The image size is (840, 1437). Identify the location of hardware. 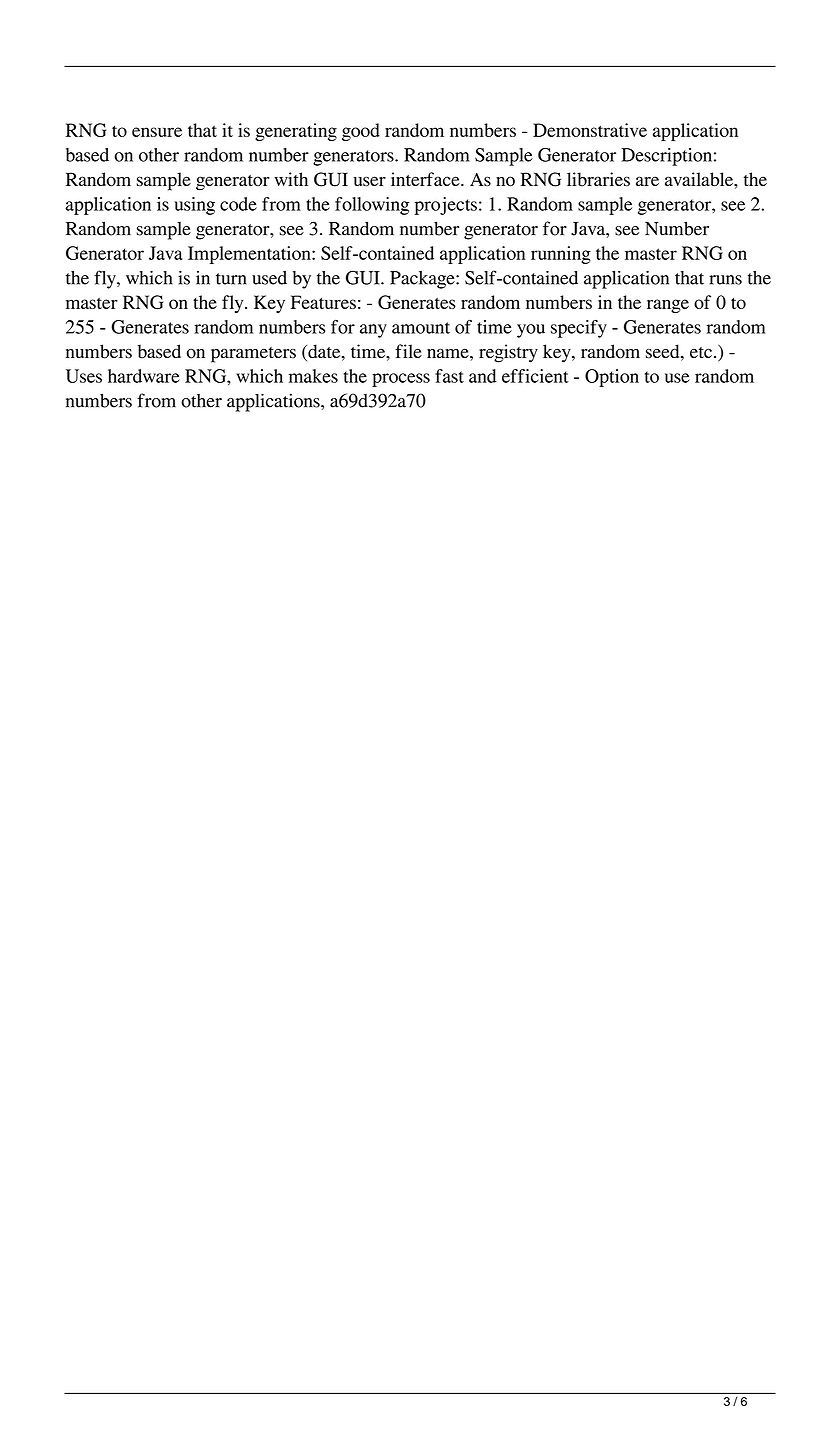
(144, 376).
